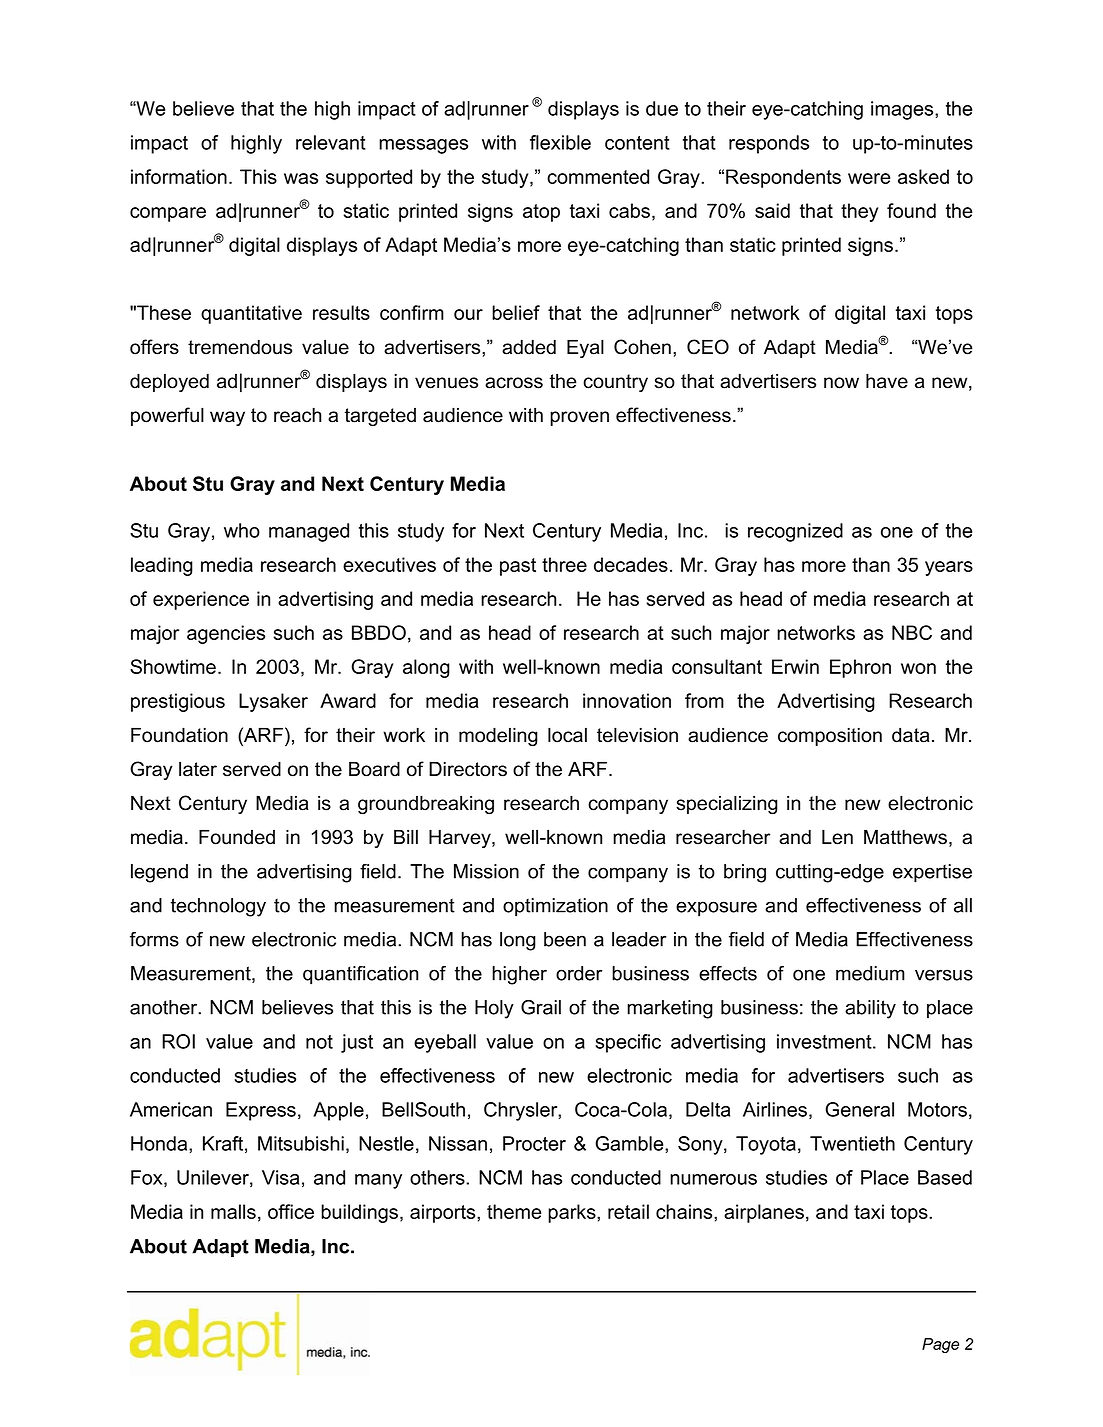 The height and width of the screenshot is (1427, 1103). What do you see at coordinates (301, 178) in the screenshot?
I see `was` at bounding box center [301, 178].
